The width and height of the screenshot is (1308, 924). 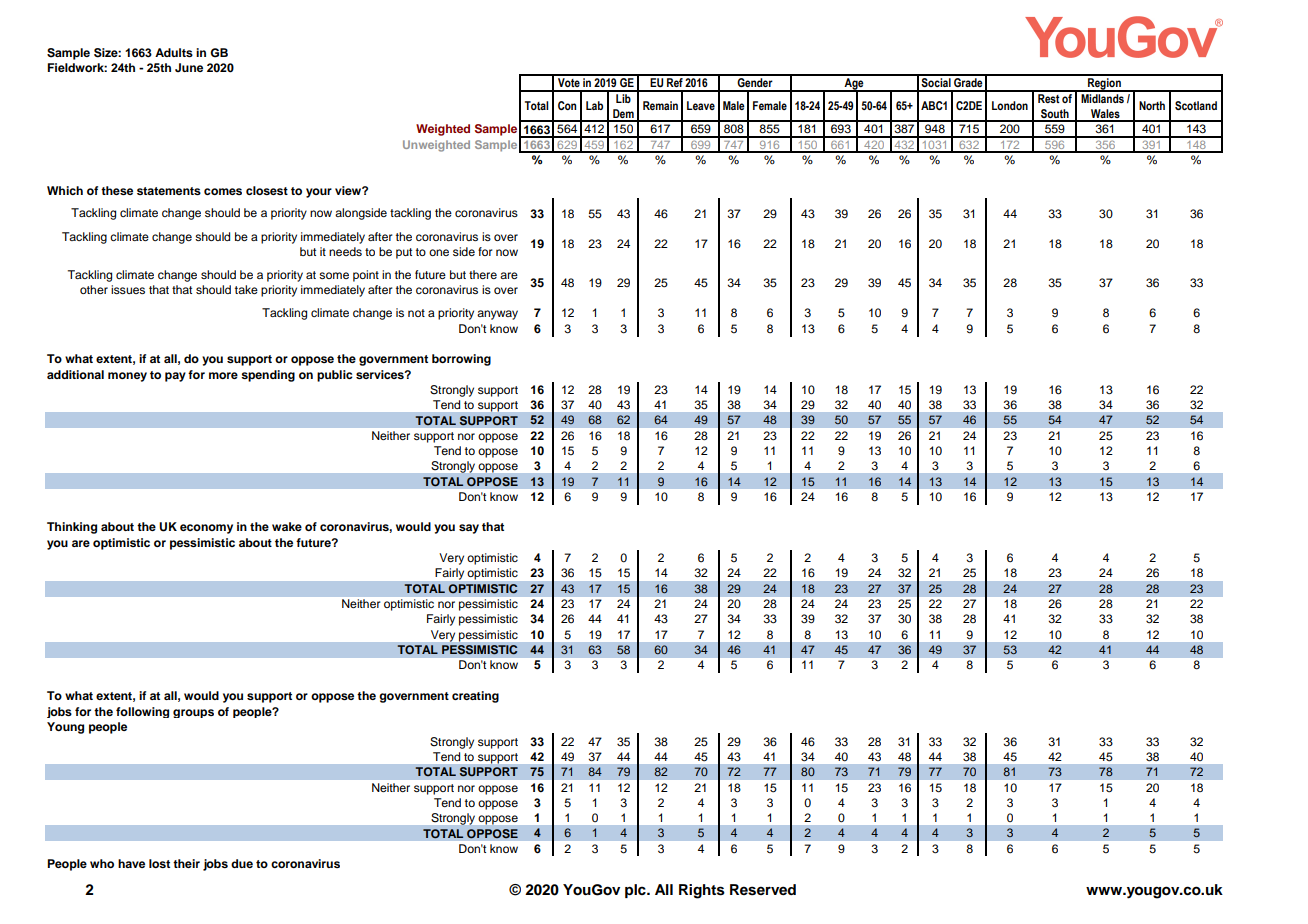 What do you see at coordinates (189, 67) in the screenshot?
I see `June` at bounding box center [189, 67].
